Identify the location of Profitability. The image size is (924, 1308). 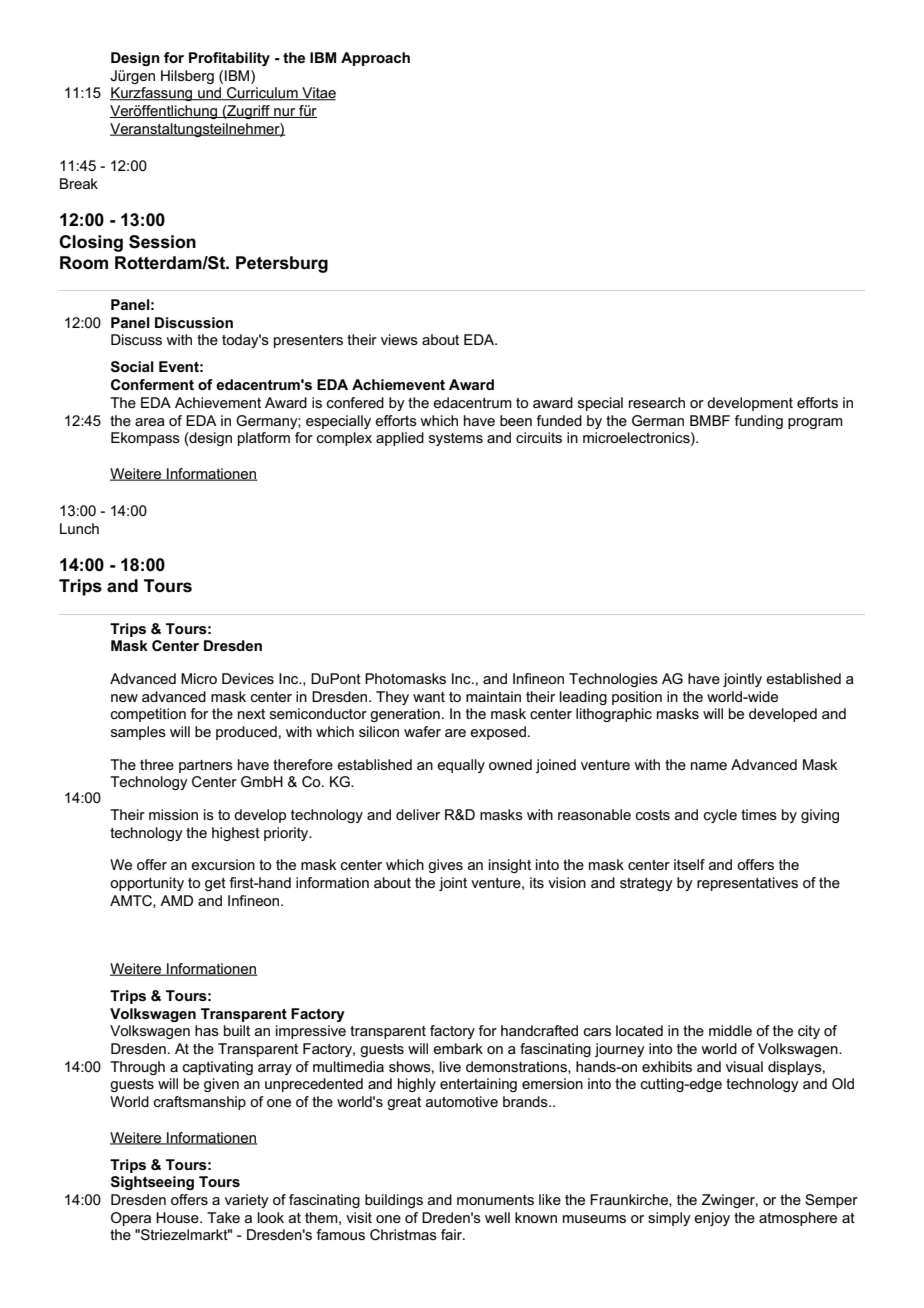
(229, 59).
